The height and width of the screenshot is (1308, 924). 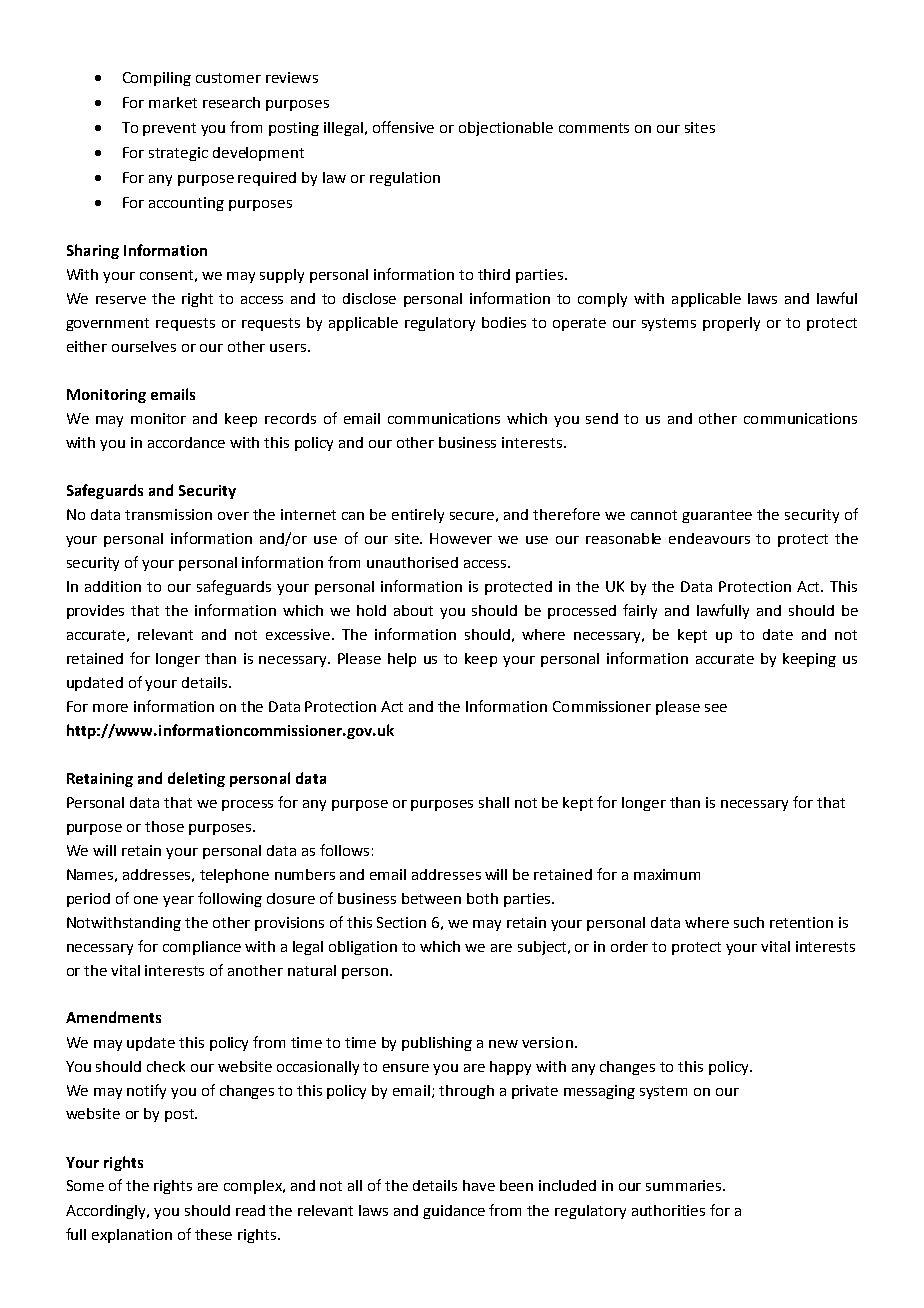 What do you see at coordinates (431, 898) in the screenshot?
I see `between` at bounding box center [431, 898].
